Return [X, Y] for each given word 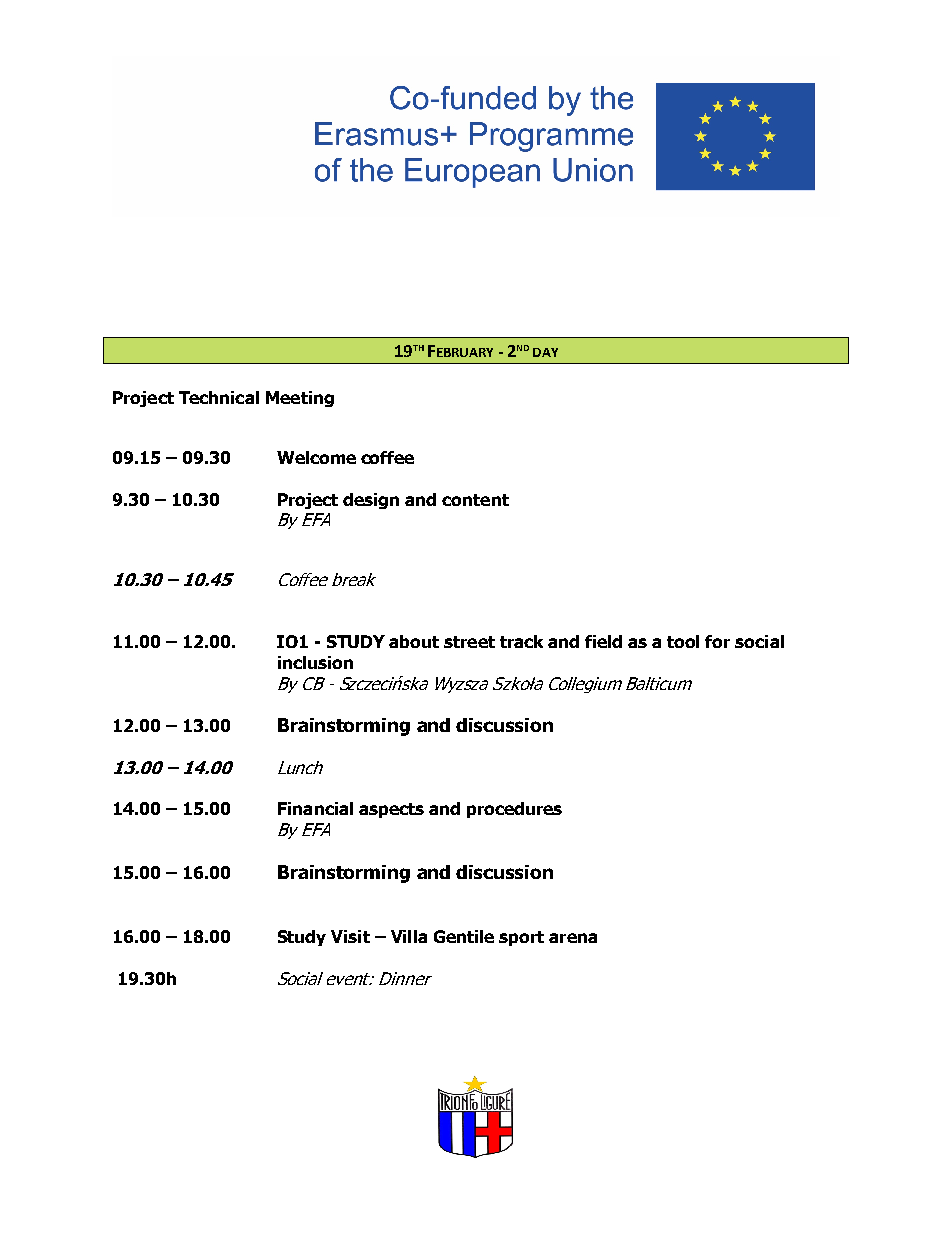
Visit [350, 936]
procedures [514, 810]
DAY [545, 352]
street [469, 642]
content [475, 500]
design [371, 501]
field [603, 641]
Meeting [300, 399]
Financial [315, 808]
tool [683, 641]
